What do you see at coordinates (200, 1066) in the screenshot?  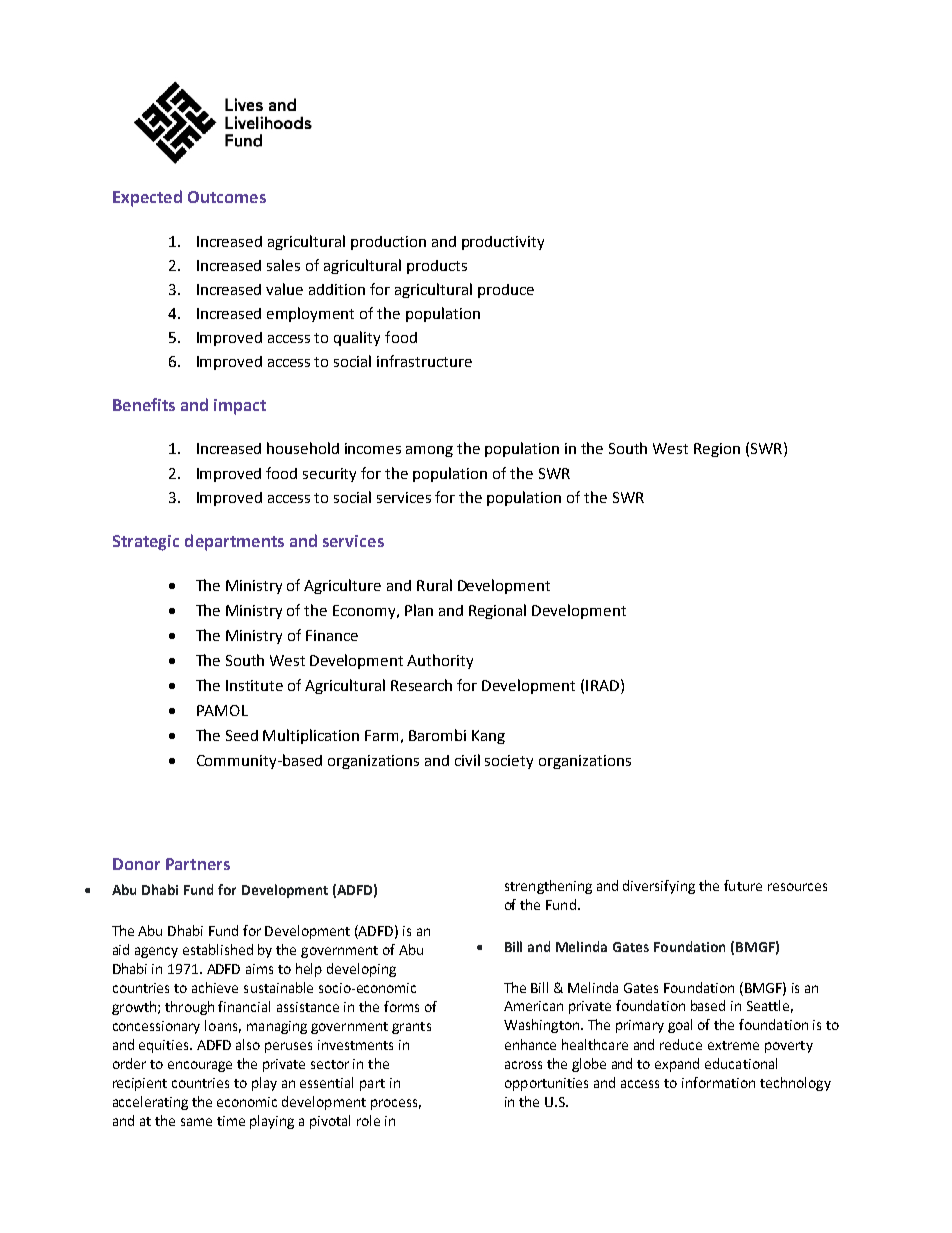 I see `encourage` at bounding box center [200, 1066].
